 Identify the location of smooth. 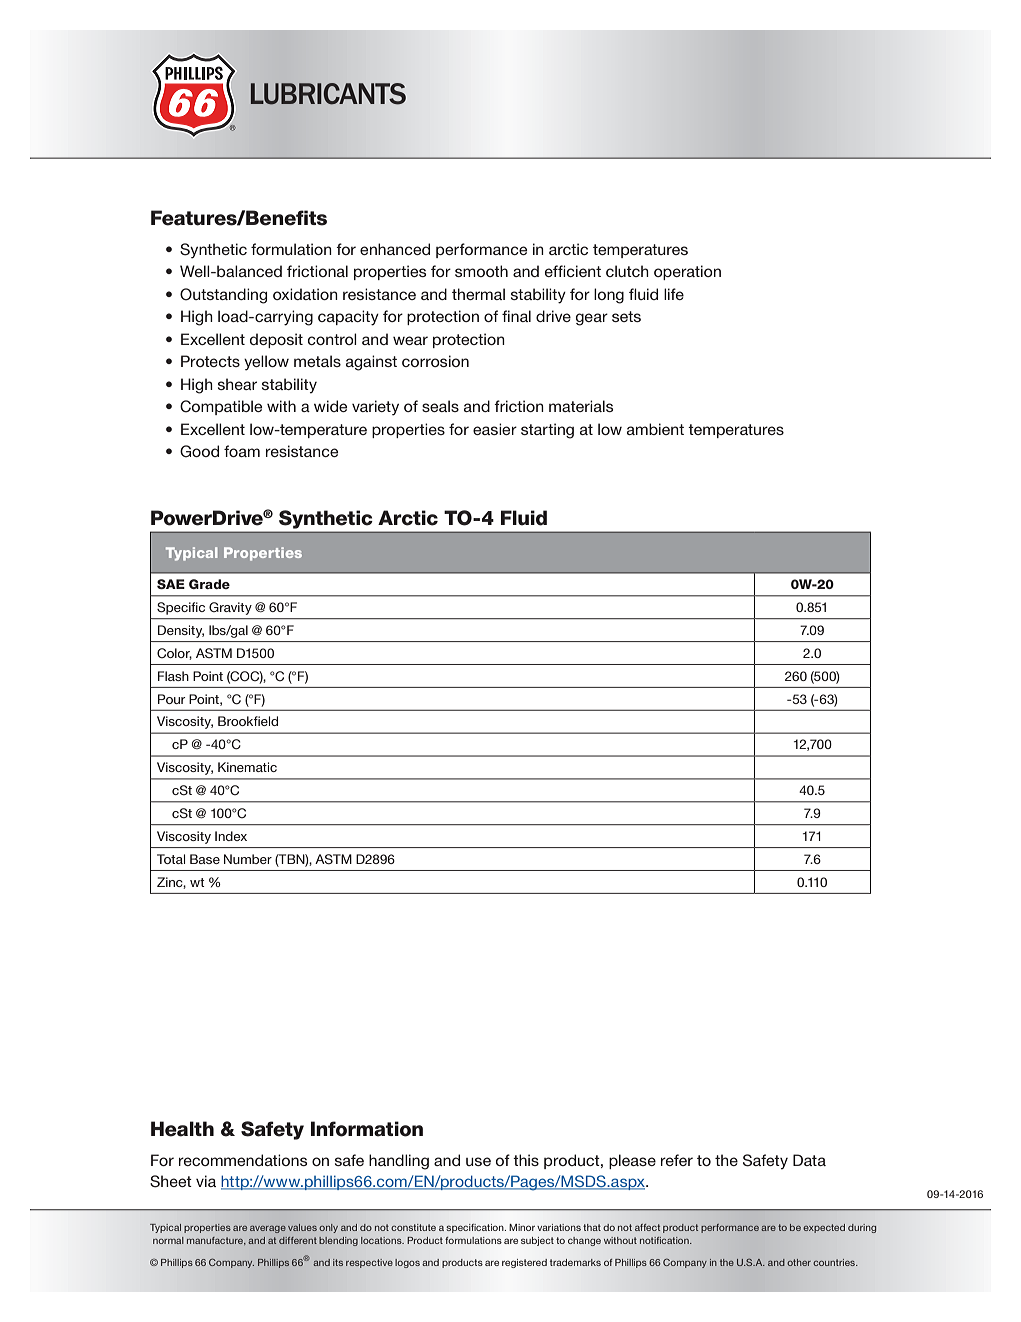
(481, 271).
